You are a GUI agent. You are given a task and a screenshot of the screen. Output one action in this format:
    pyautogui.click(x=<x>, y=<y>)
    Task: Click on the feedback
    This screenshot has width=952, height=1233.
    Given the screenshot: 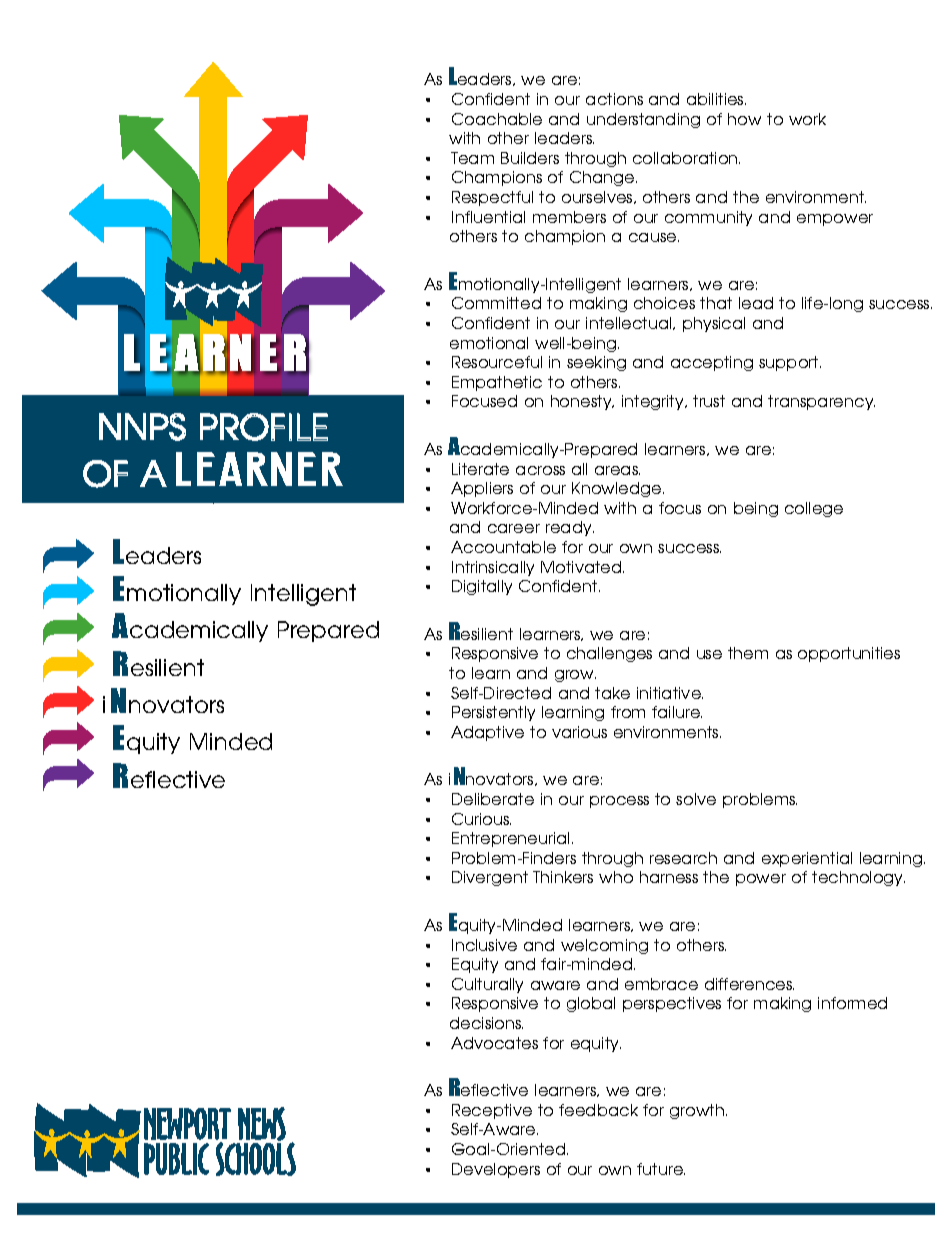 What is the action you would take?
    pyautogui.click(x=598, y=1110)
